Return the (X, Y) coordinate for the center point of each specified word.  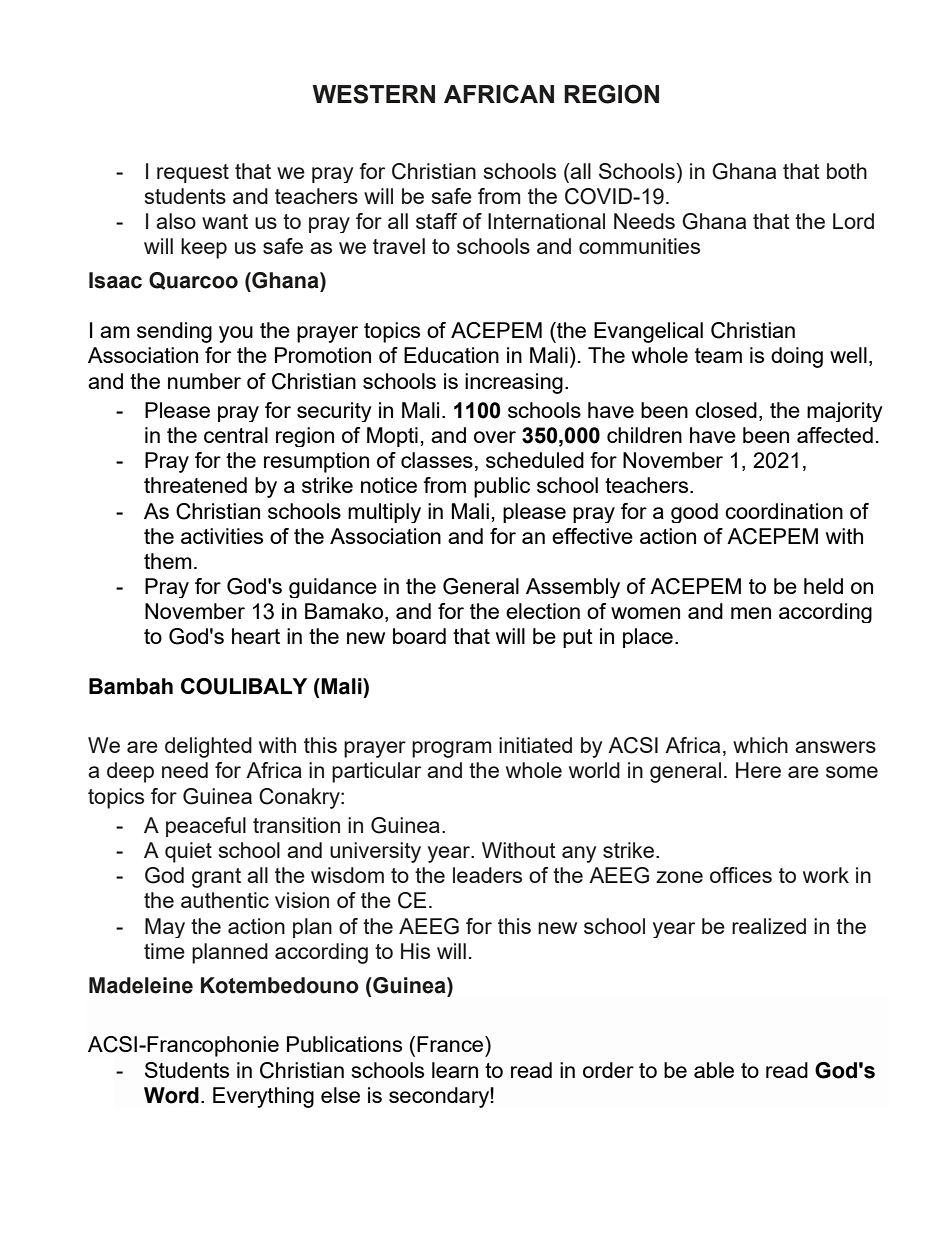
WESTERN (373, 94)
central (236, 435)
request (193, 173)
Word (171, 1095)
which (760, 745)
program (451, 749)
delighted (208, 747)
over (495, 437)
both (847, 171)
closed (726, 410)
